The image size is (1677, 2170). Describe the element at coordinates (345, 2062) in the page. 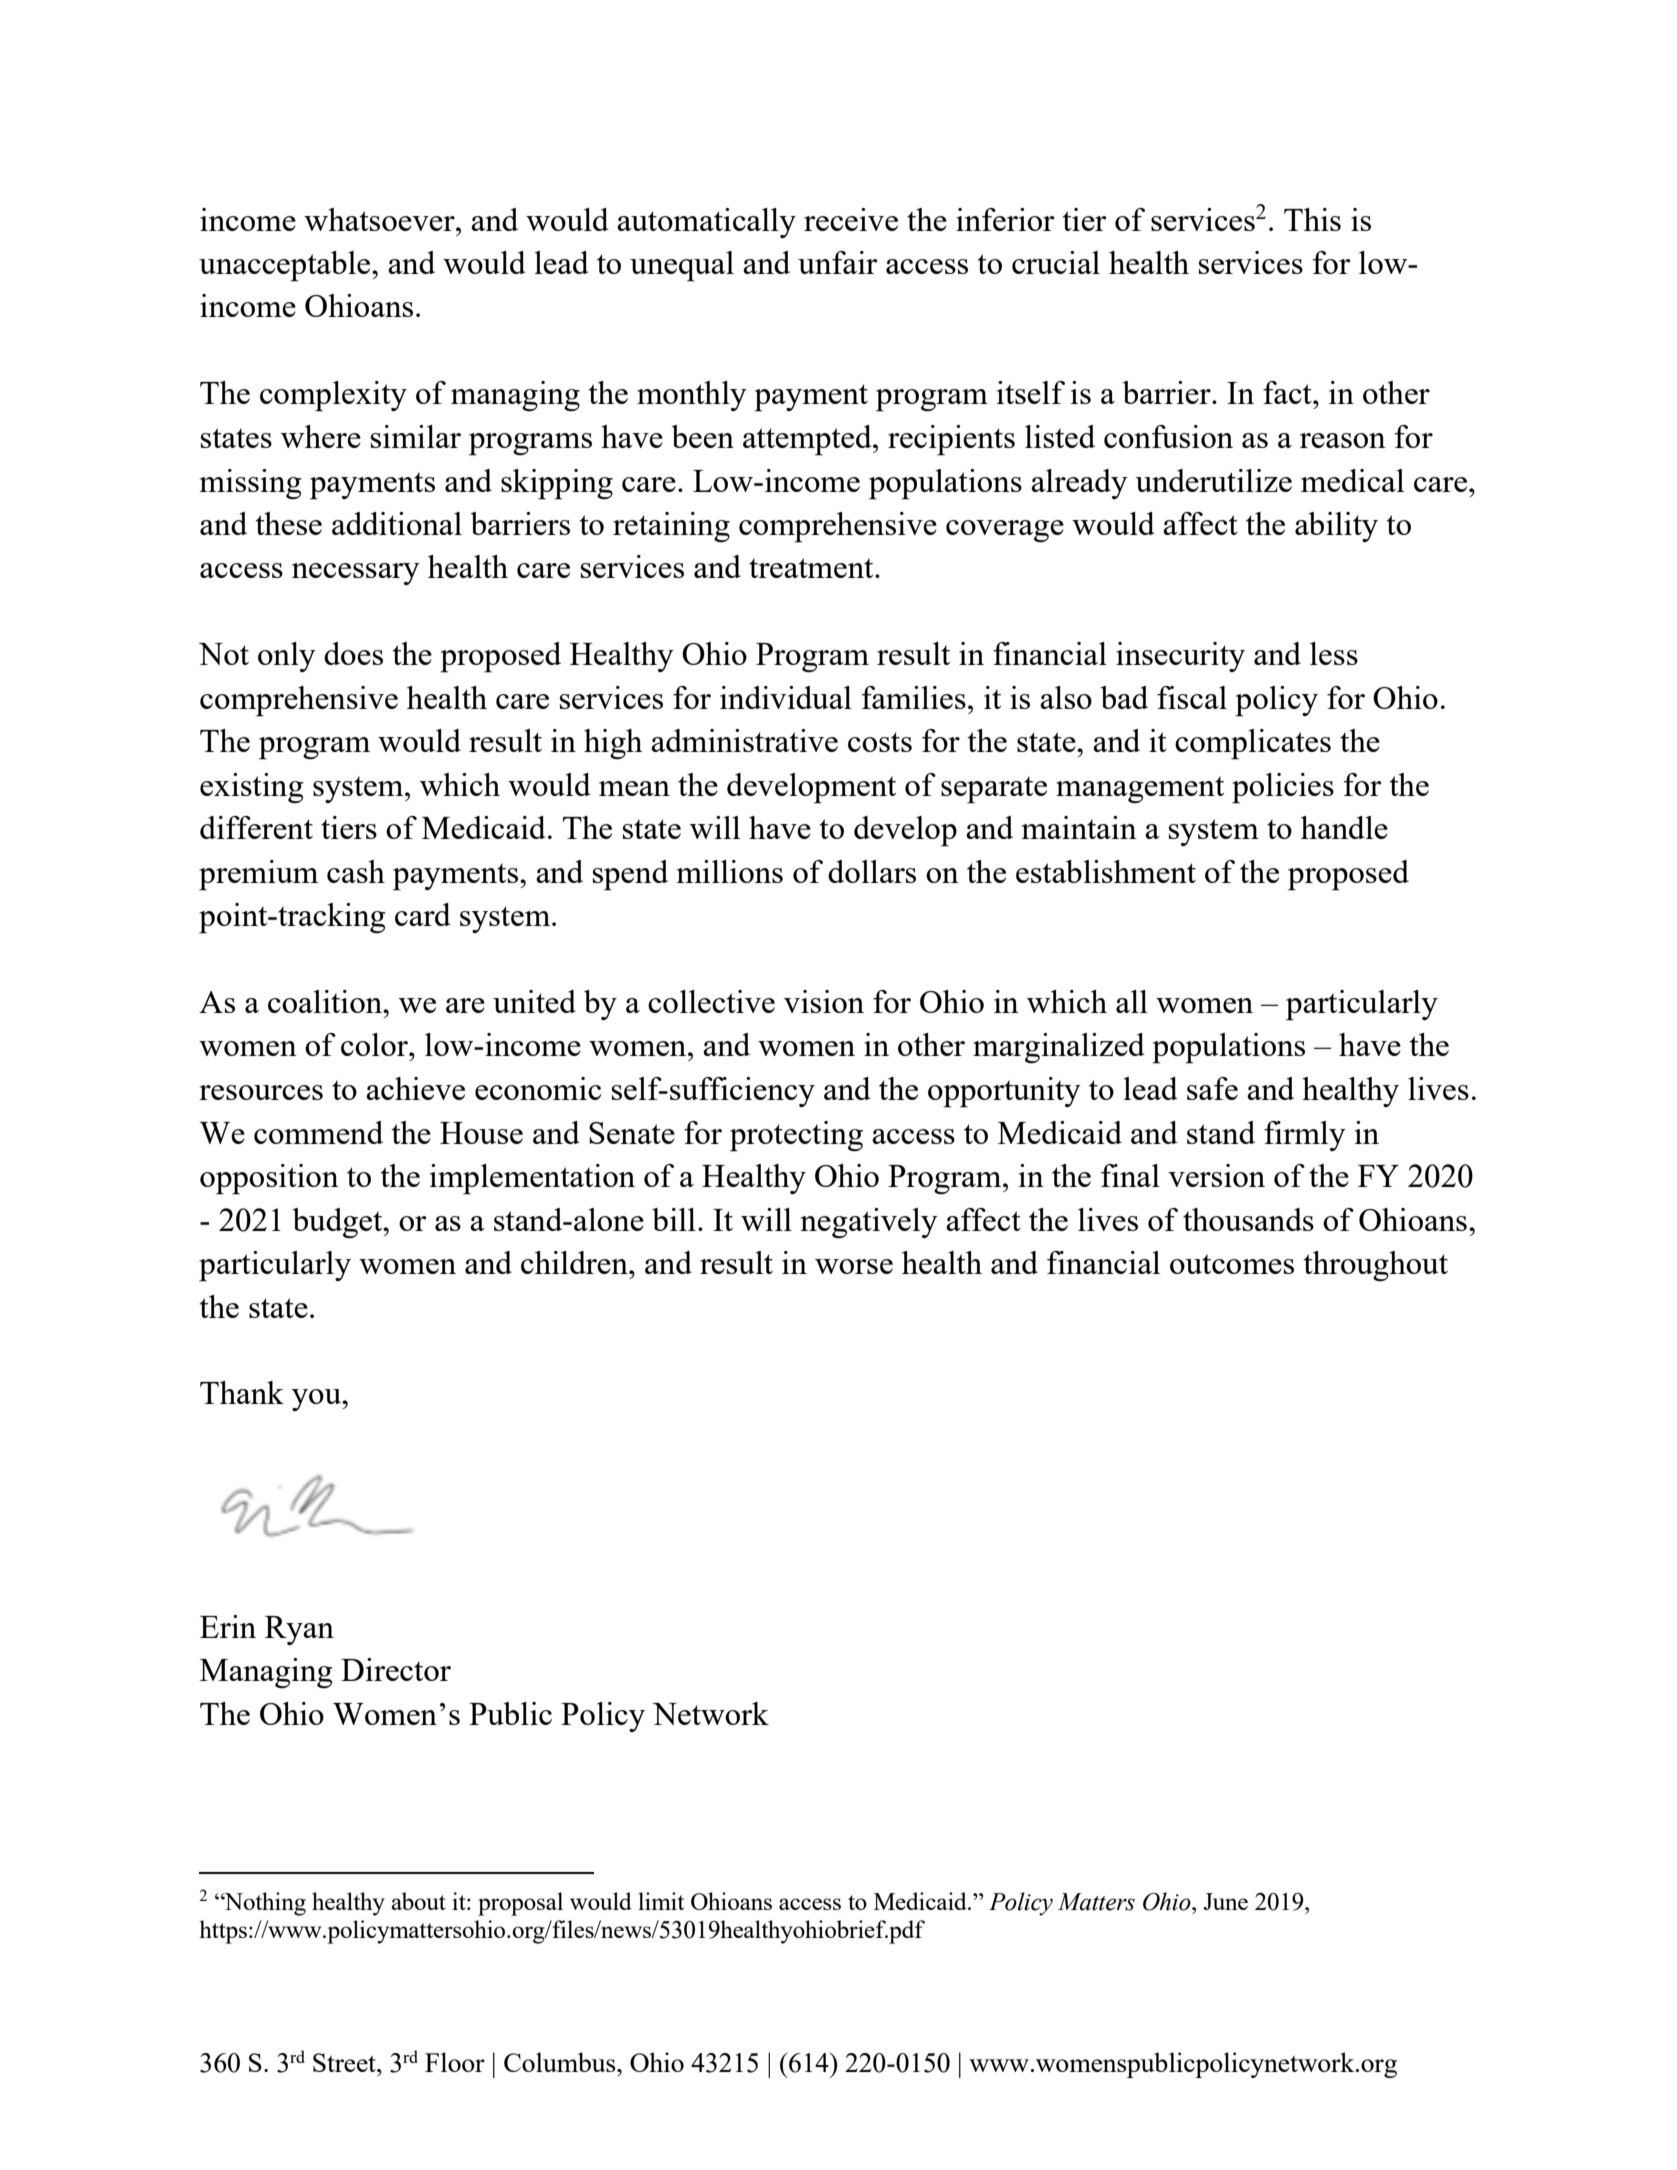

I see `Street` at that location.
